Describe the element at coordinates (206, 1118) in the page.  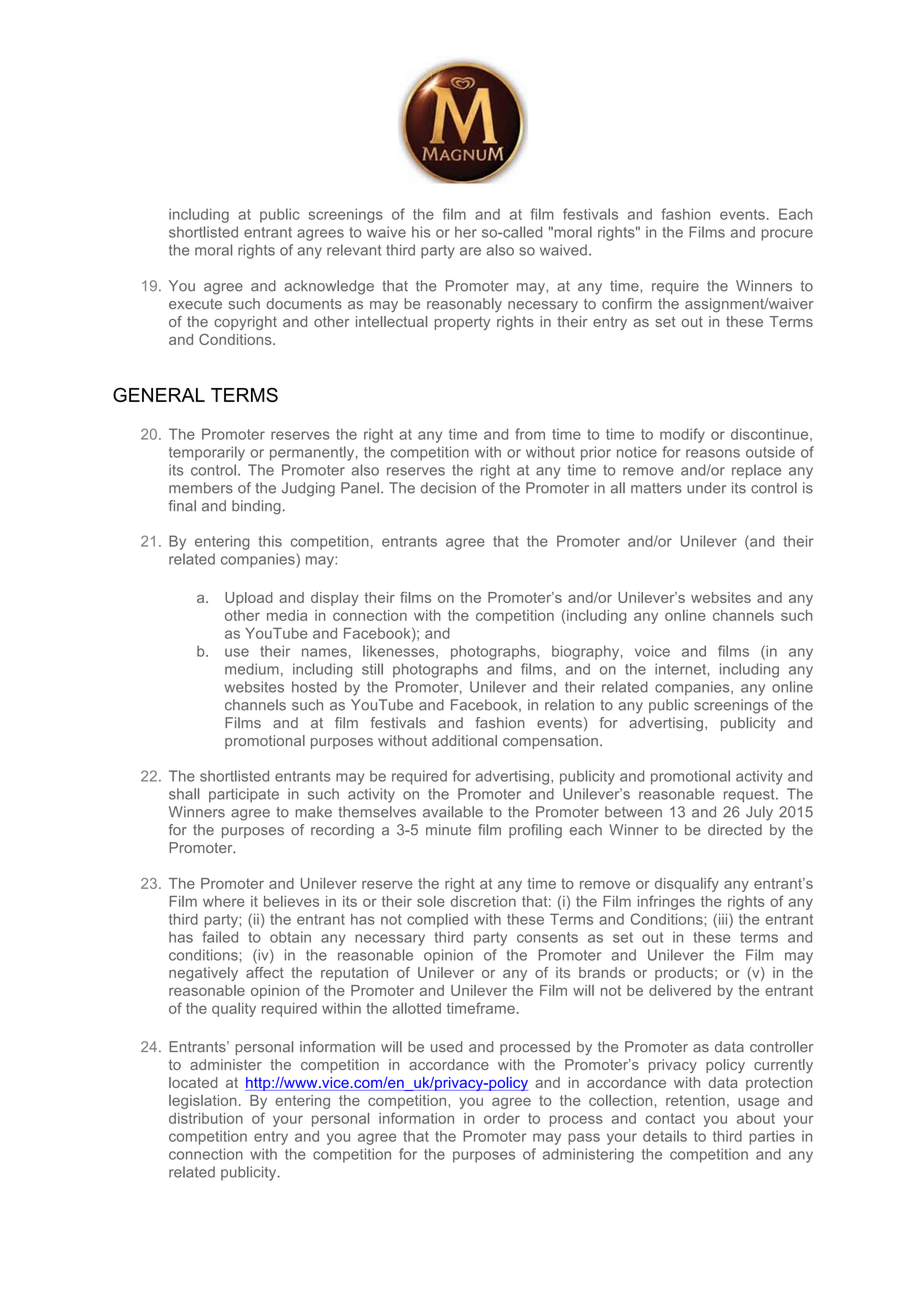
I see `distribution` at that location.
